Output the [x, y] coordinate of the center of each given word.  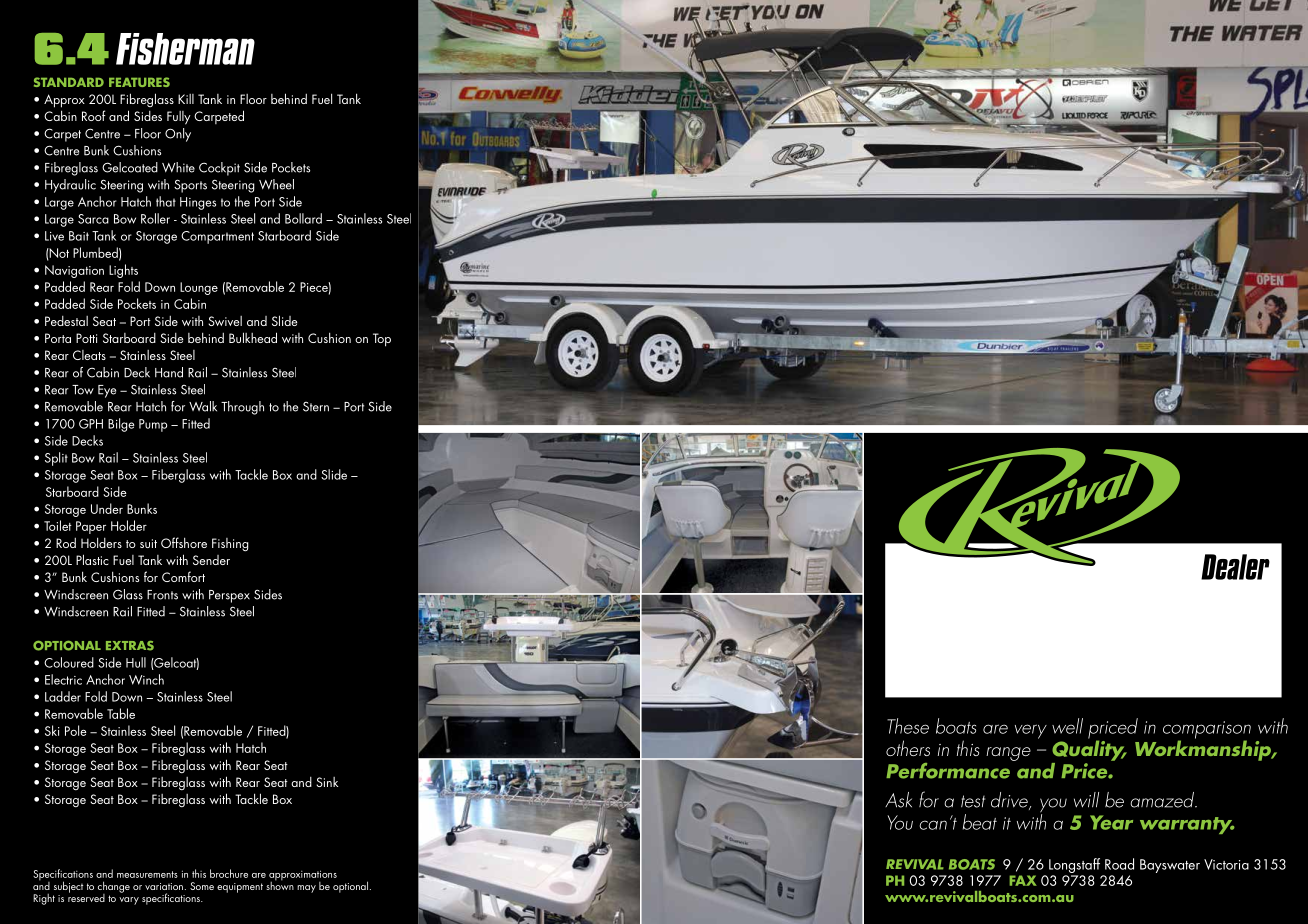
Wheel [276, 184]
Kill [186, 99]
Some [202, 886]
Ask [898, 800]
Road [1119, 864]
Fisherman [185, 49]
